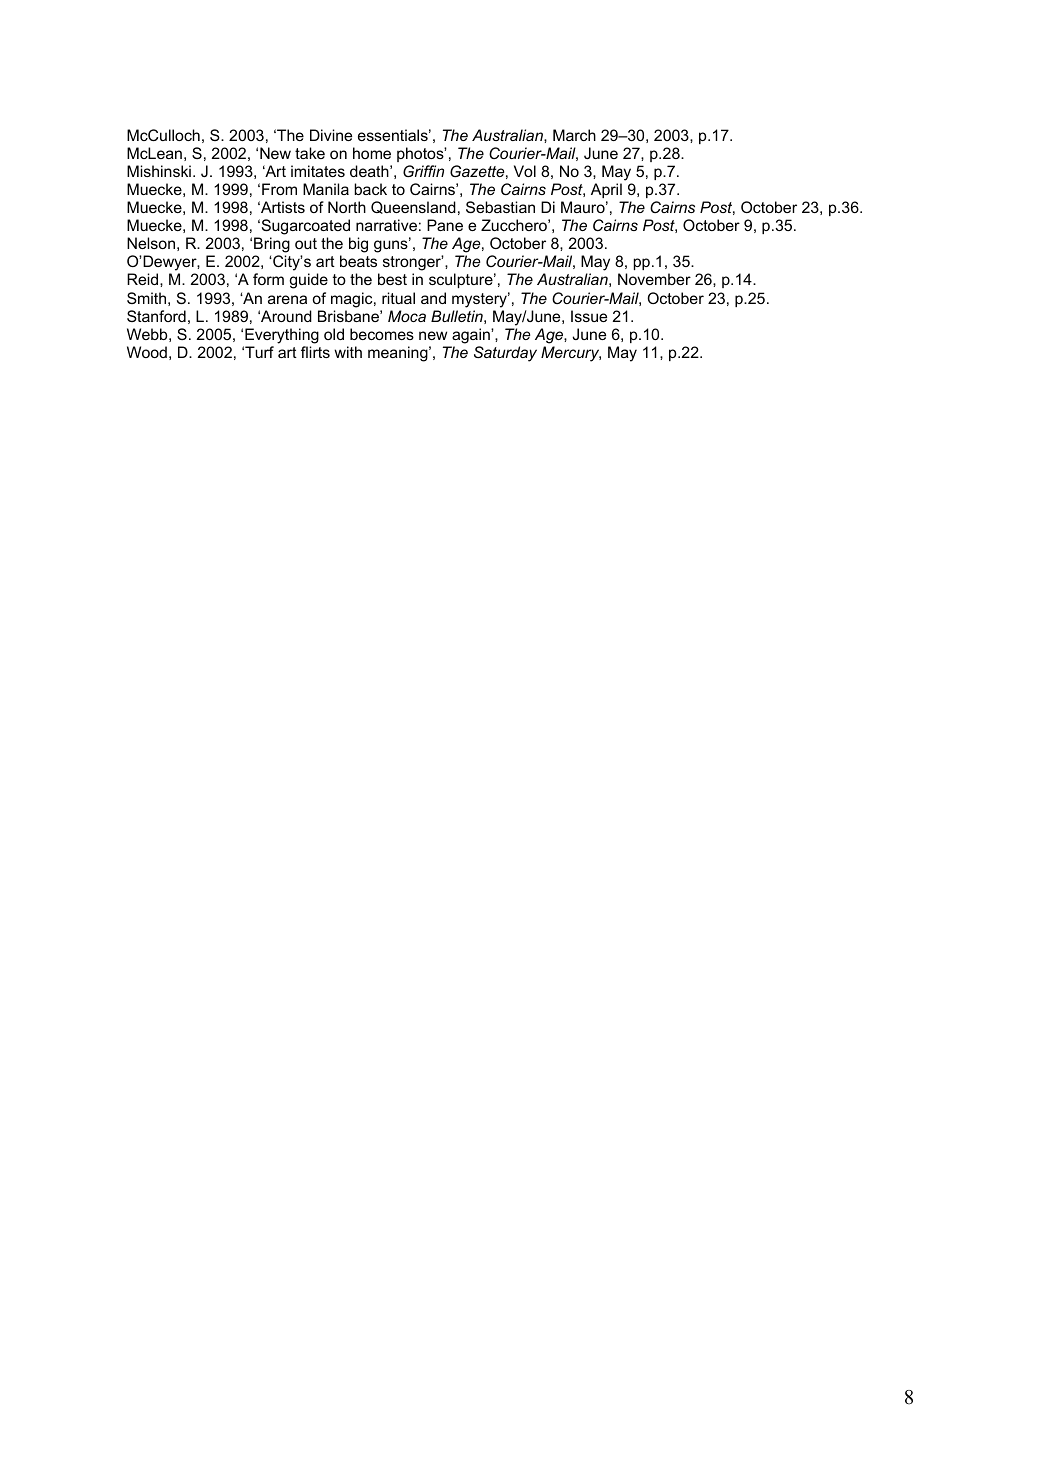  Describe the element at coordinates (654, 279) in the image. I see `November` at that location.
